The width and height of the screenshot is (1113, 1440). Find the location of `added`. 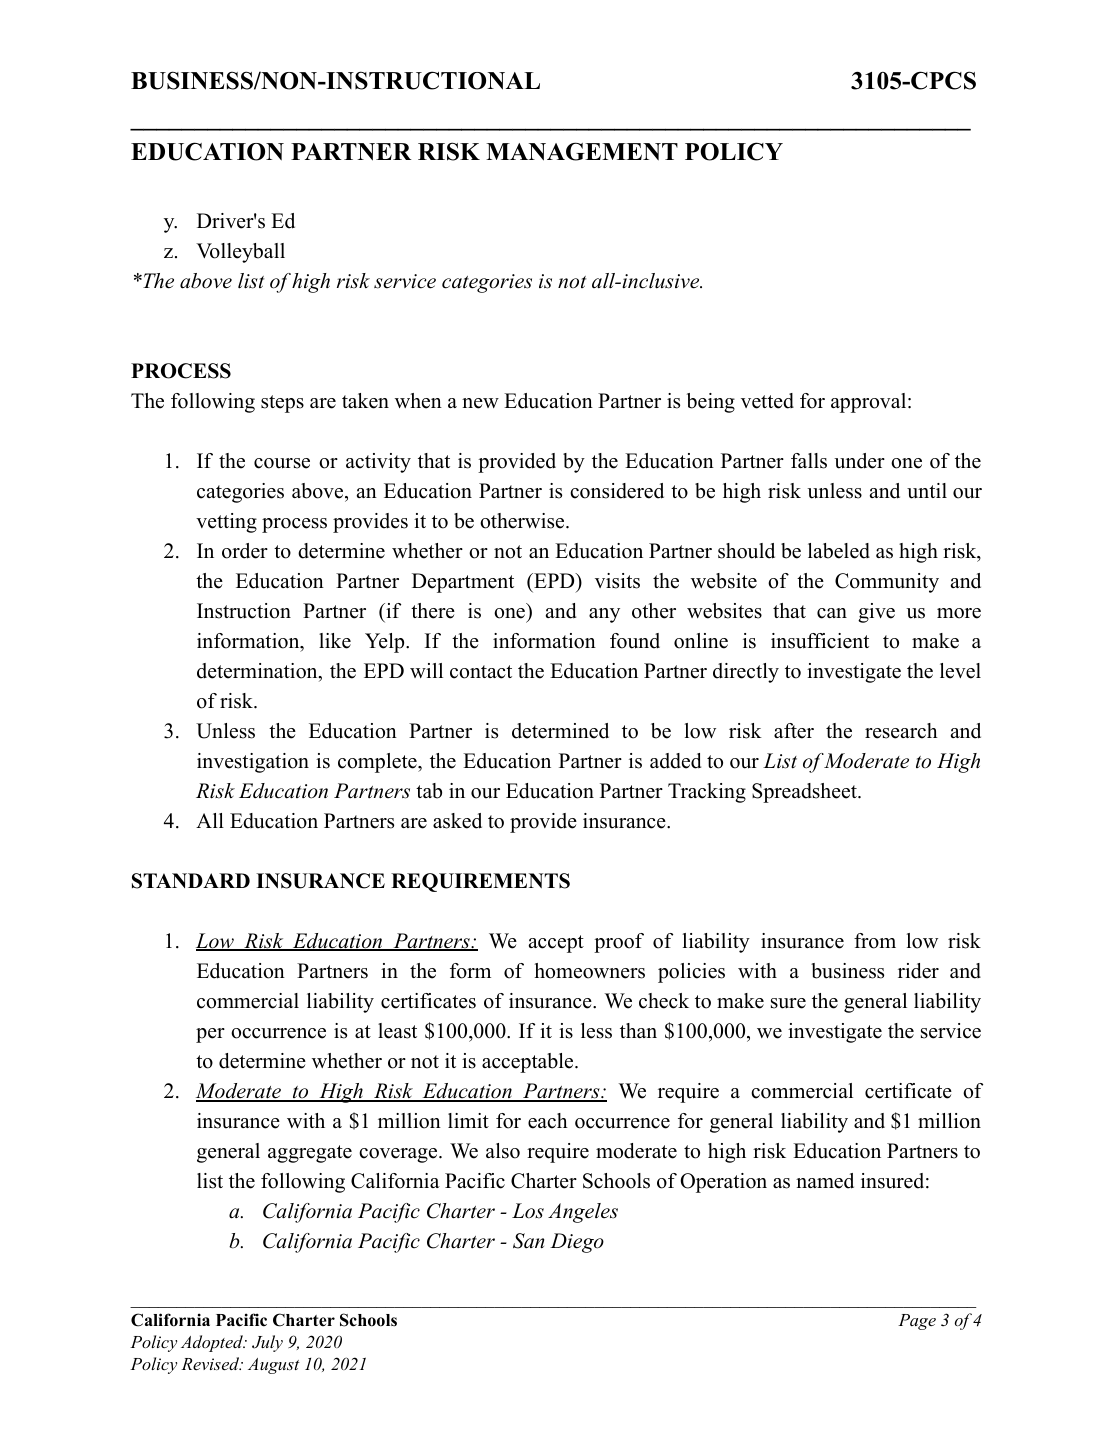

added is located at coordinates (675, 761).
